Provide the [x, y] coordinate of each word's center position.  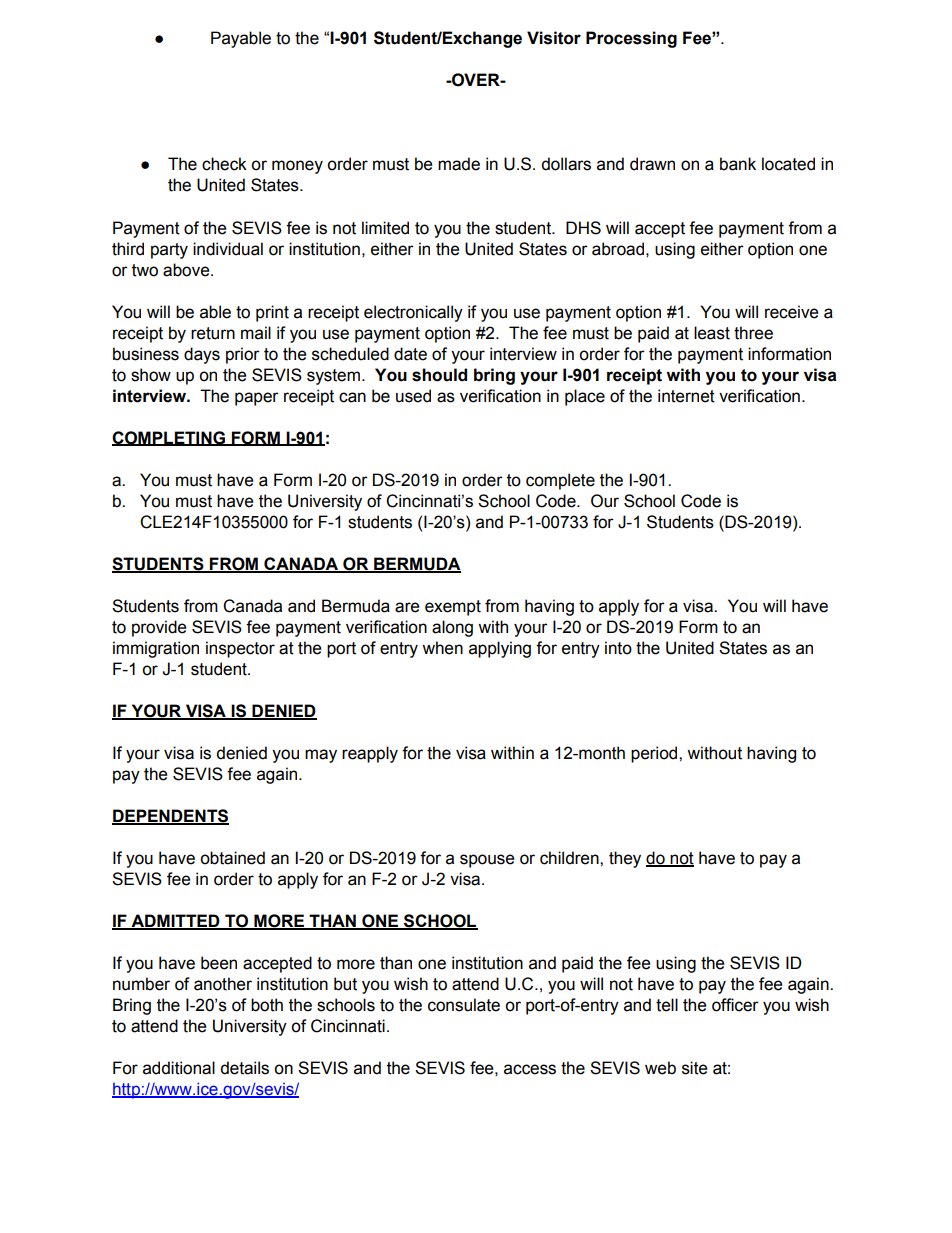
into [618, 648]
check [224, 164]
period [655, 754]
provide [159, 628]
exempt [453, 608]
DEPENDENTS [170, 817]
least [712, 333]
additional [179, 1068]
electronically [413, 313]
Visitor [554, 38]
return [213, 333]
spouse [487, 861]
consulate [464, 1005]
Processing [631, 39]
